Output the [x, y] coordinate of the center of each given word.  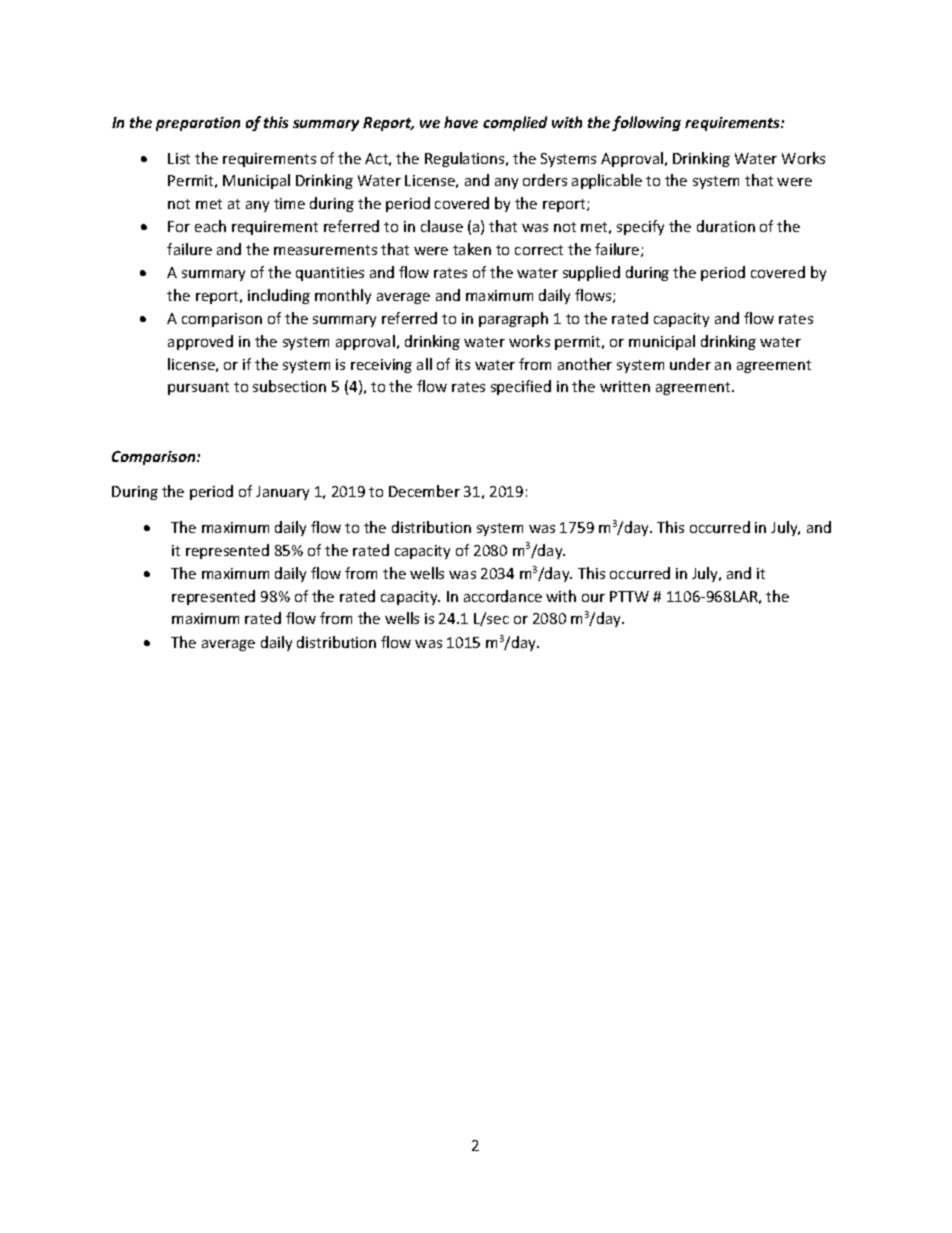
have [461, 122]
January [282, 493]
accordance [503, 596]
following [646, 123]
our [593, 598]
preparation [198, 124]
